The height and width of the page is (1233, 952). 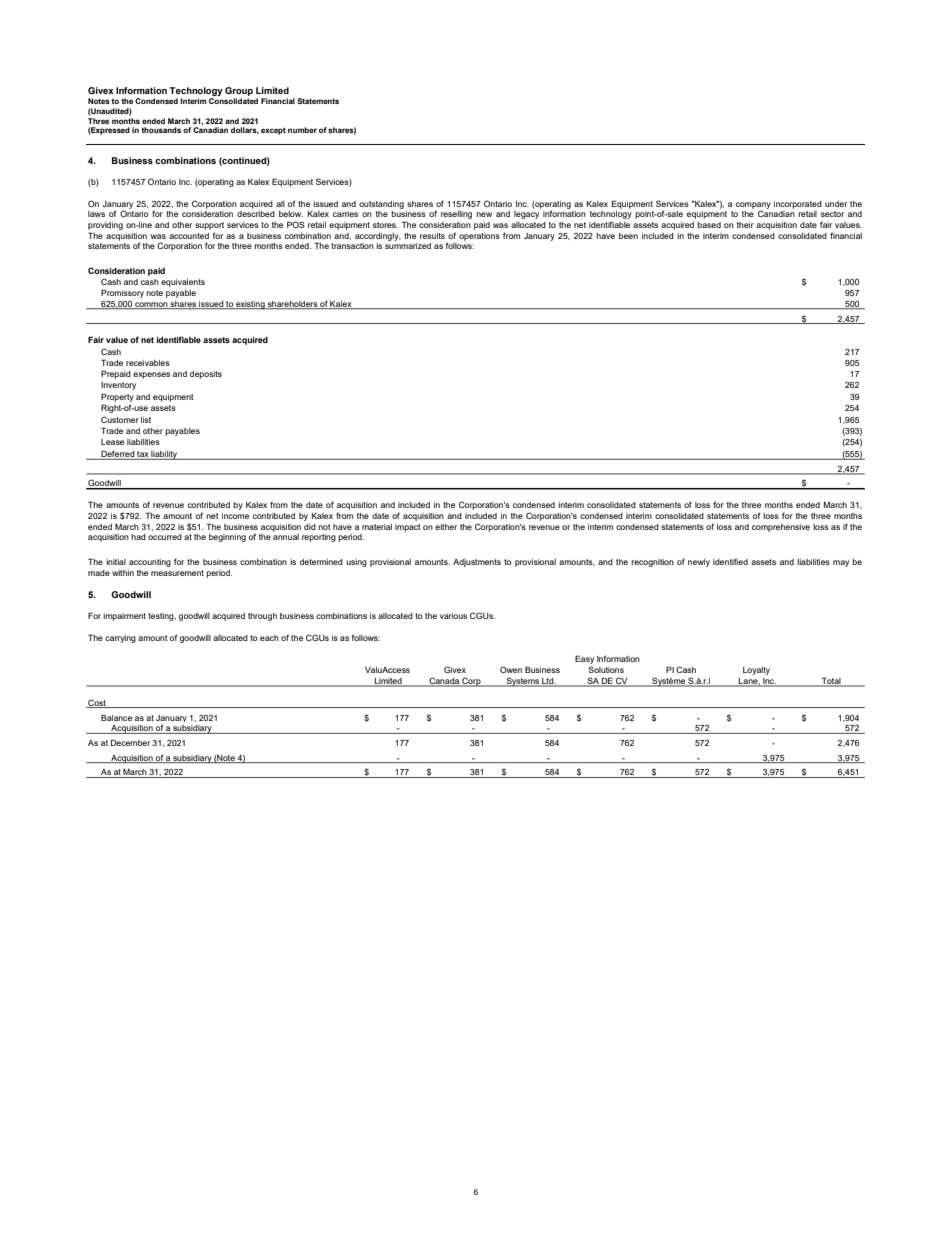 What do you see at coordinates (446, 527) in the page?
I see `either` at bounding box center [446, 527].
